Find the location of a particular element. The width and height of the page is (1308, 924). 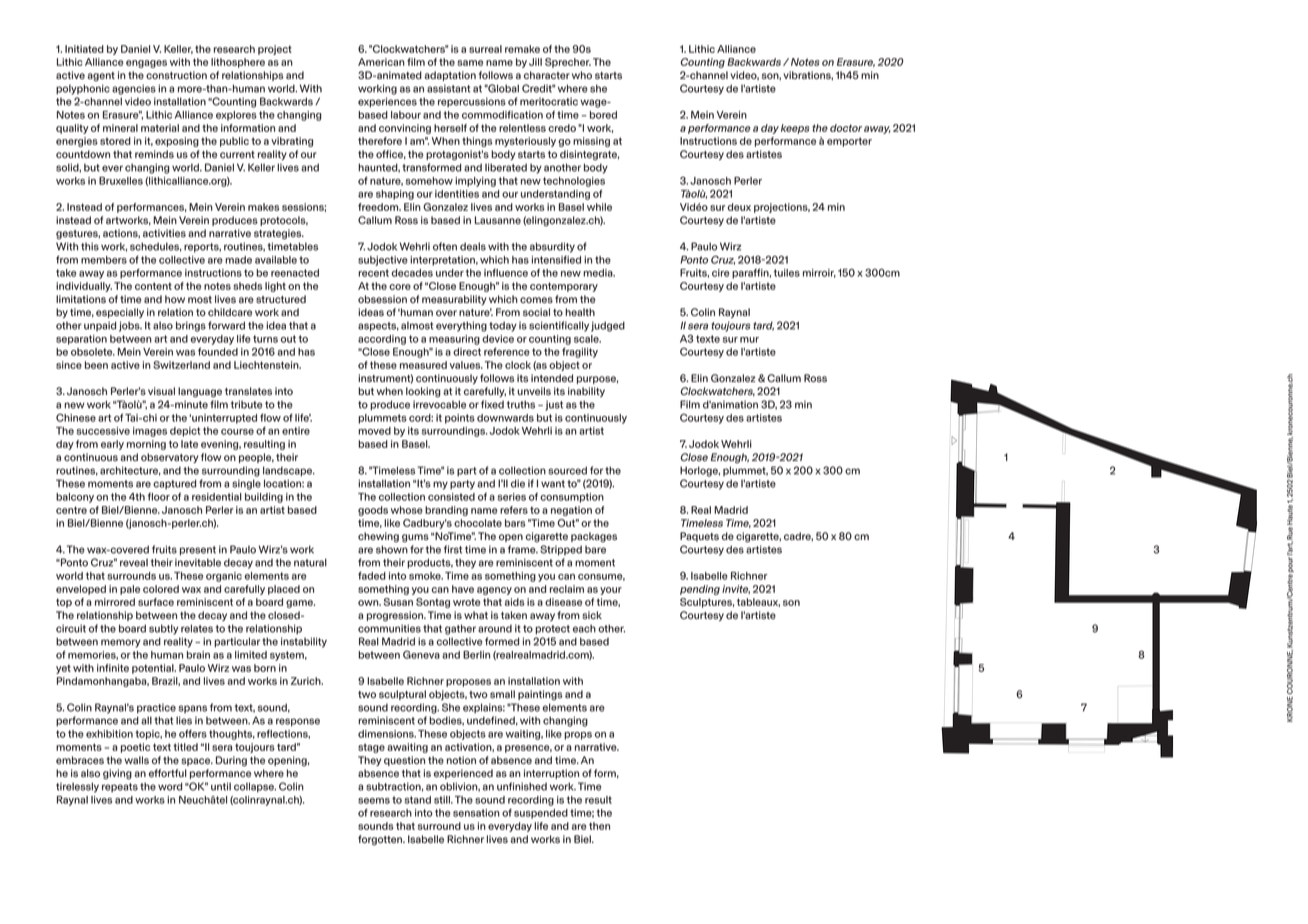

Geneva is located at coordinates (421, 654).
